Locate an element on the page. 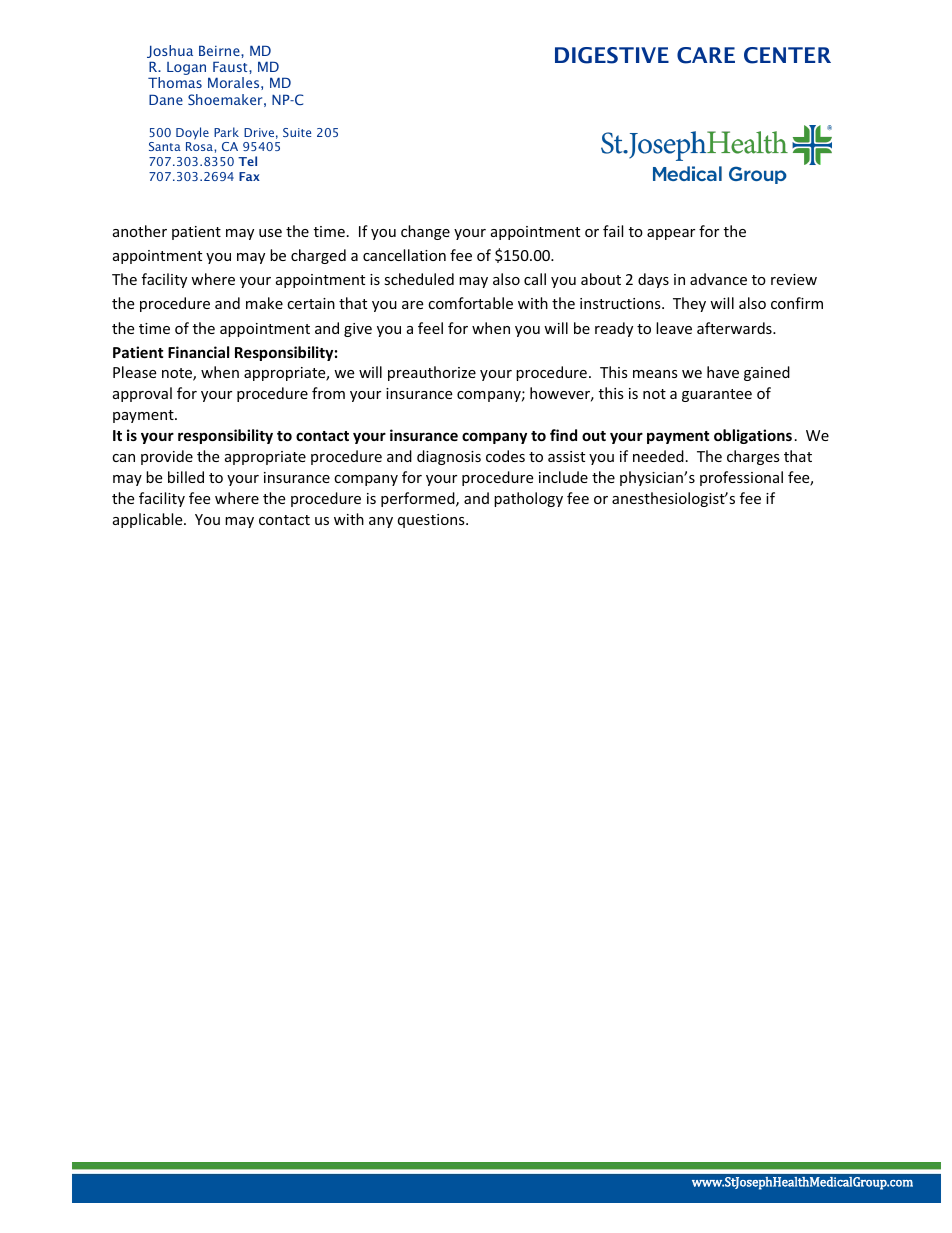 This page has width=952, height=1233. applicable is located at coordinates (149, 520).
